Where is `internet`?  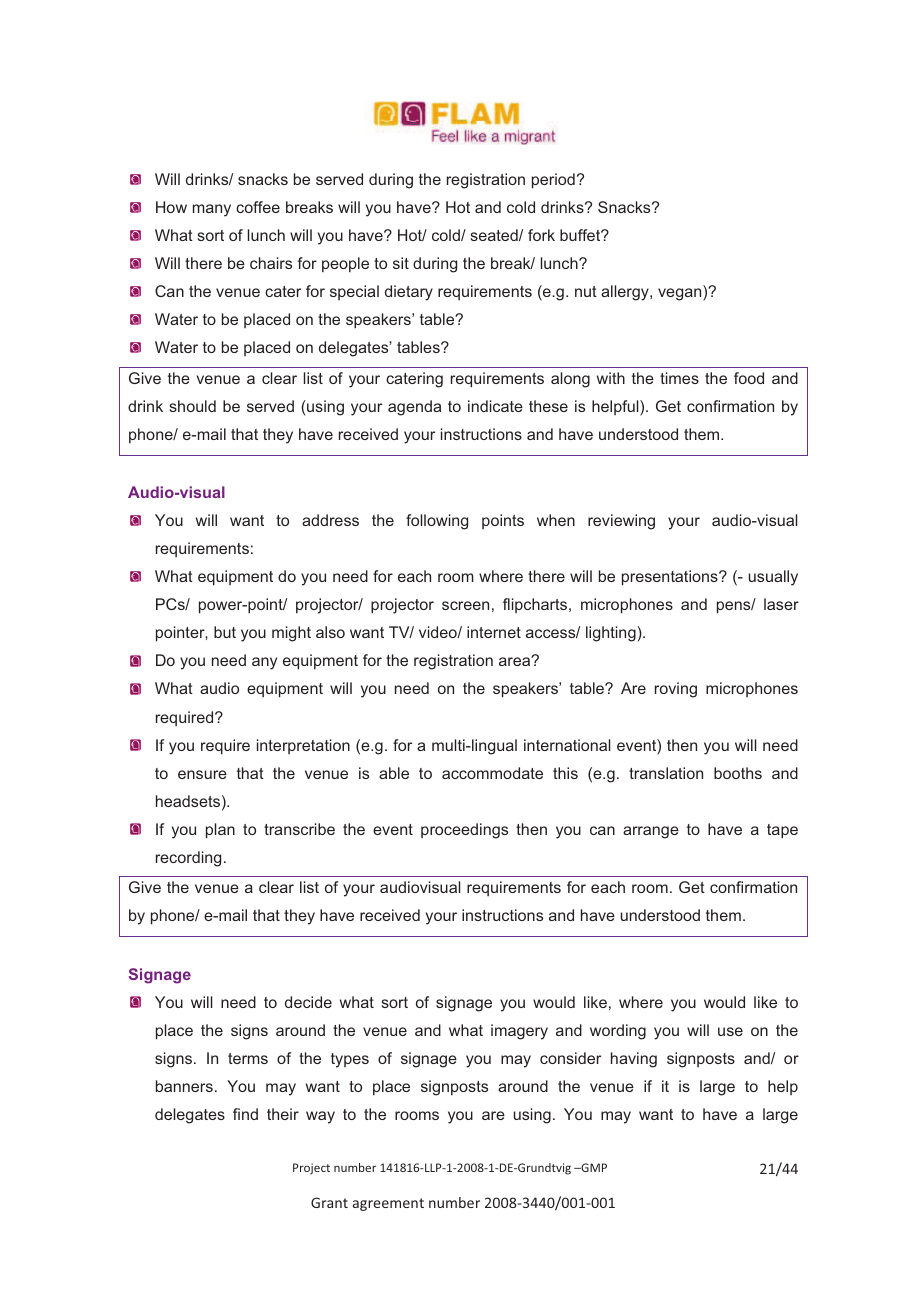 internet is located at coordinates (494, 632).
